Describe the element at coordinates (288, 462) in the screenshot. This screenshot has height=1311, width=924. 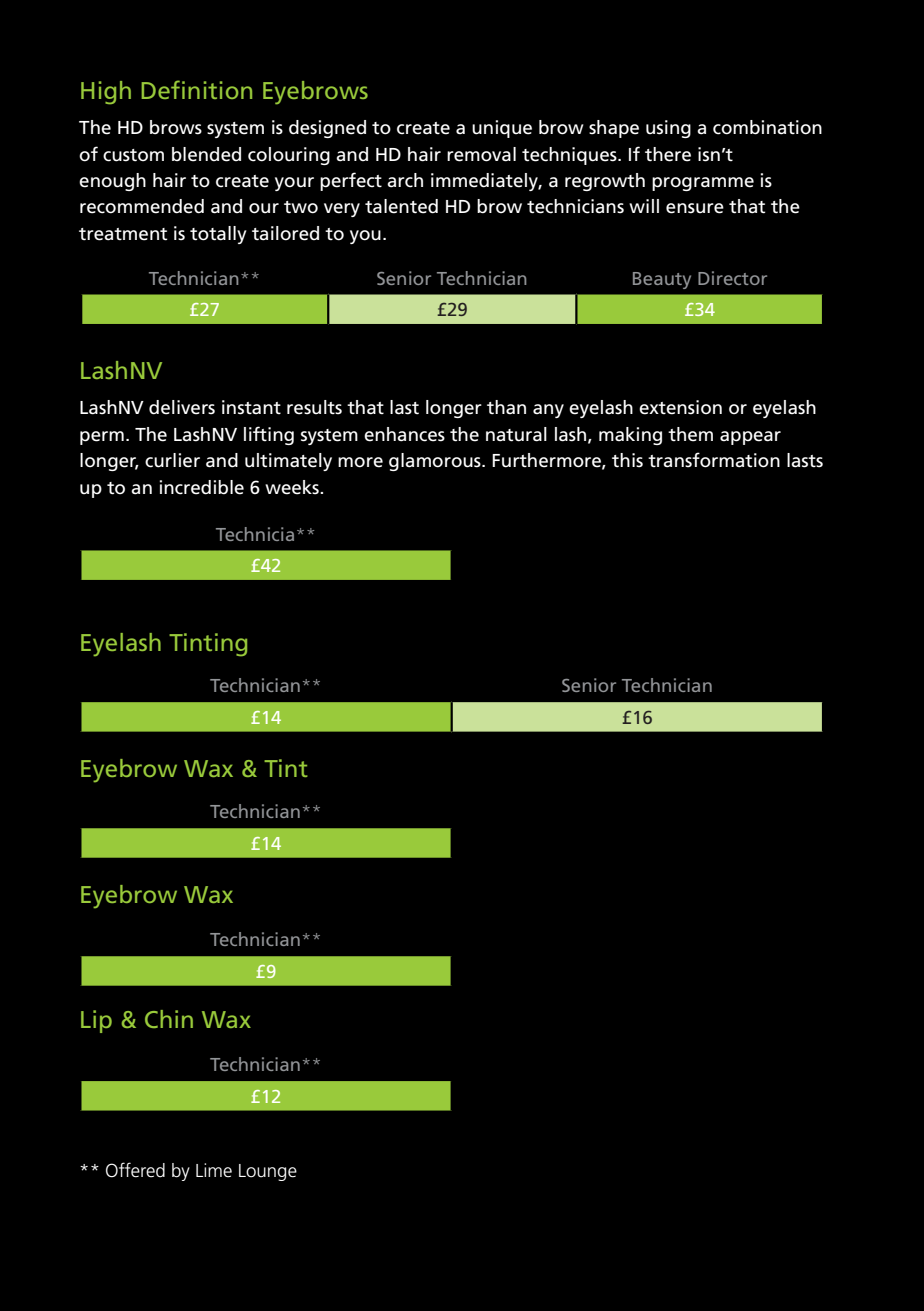
I see `ultimately` at that location.
